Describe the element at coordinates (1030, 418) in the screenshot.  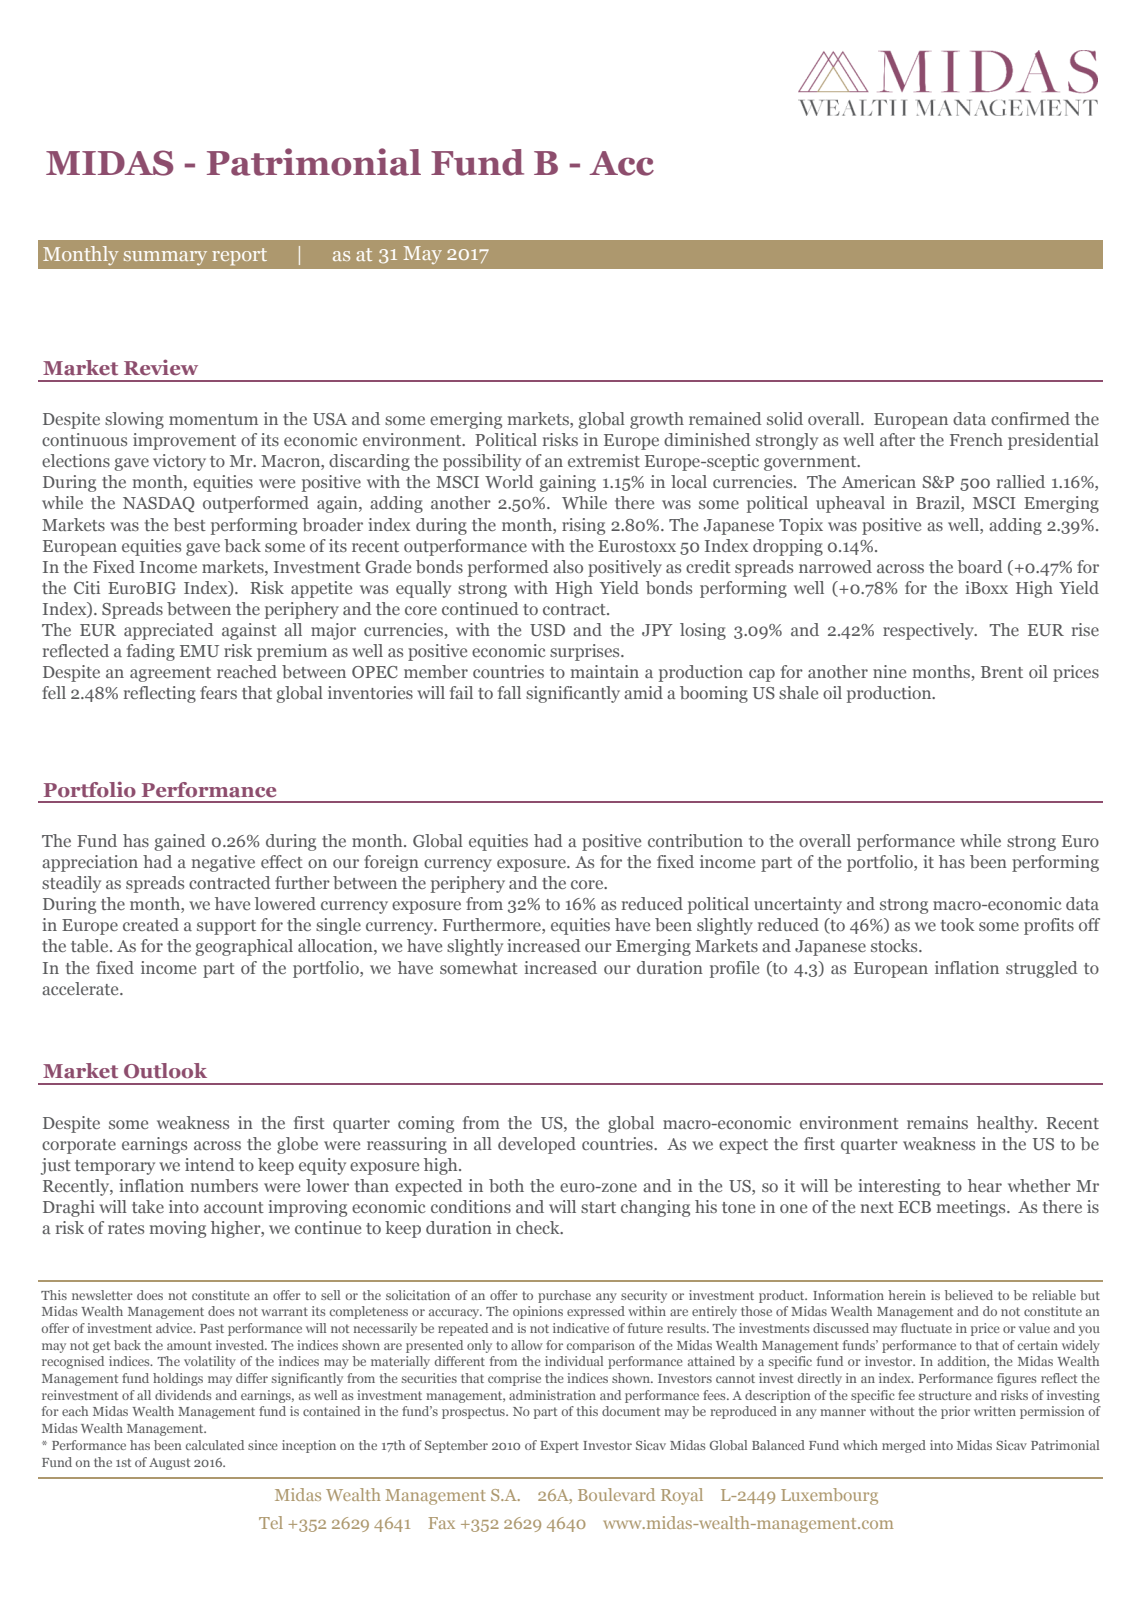
I see `confirmed` at that location.
